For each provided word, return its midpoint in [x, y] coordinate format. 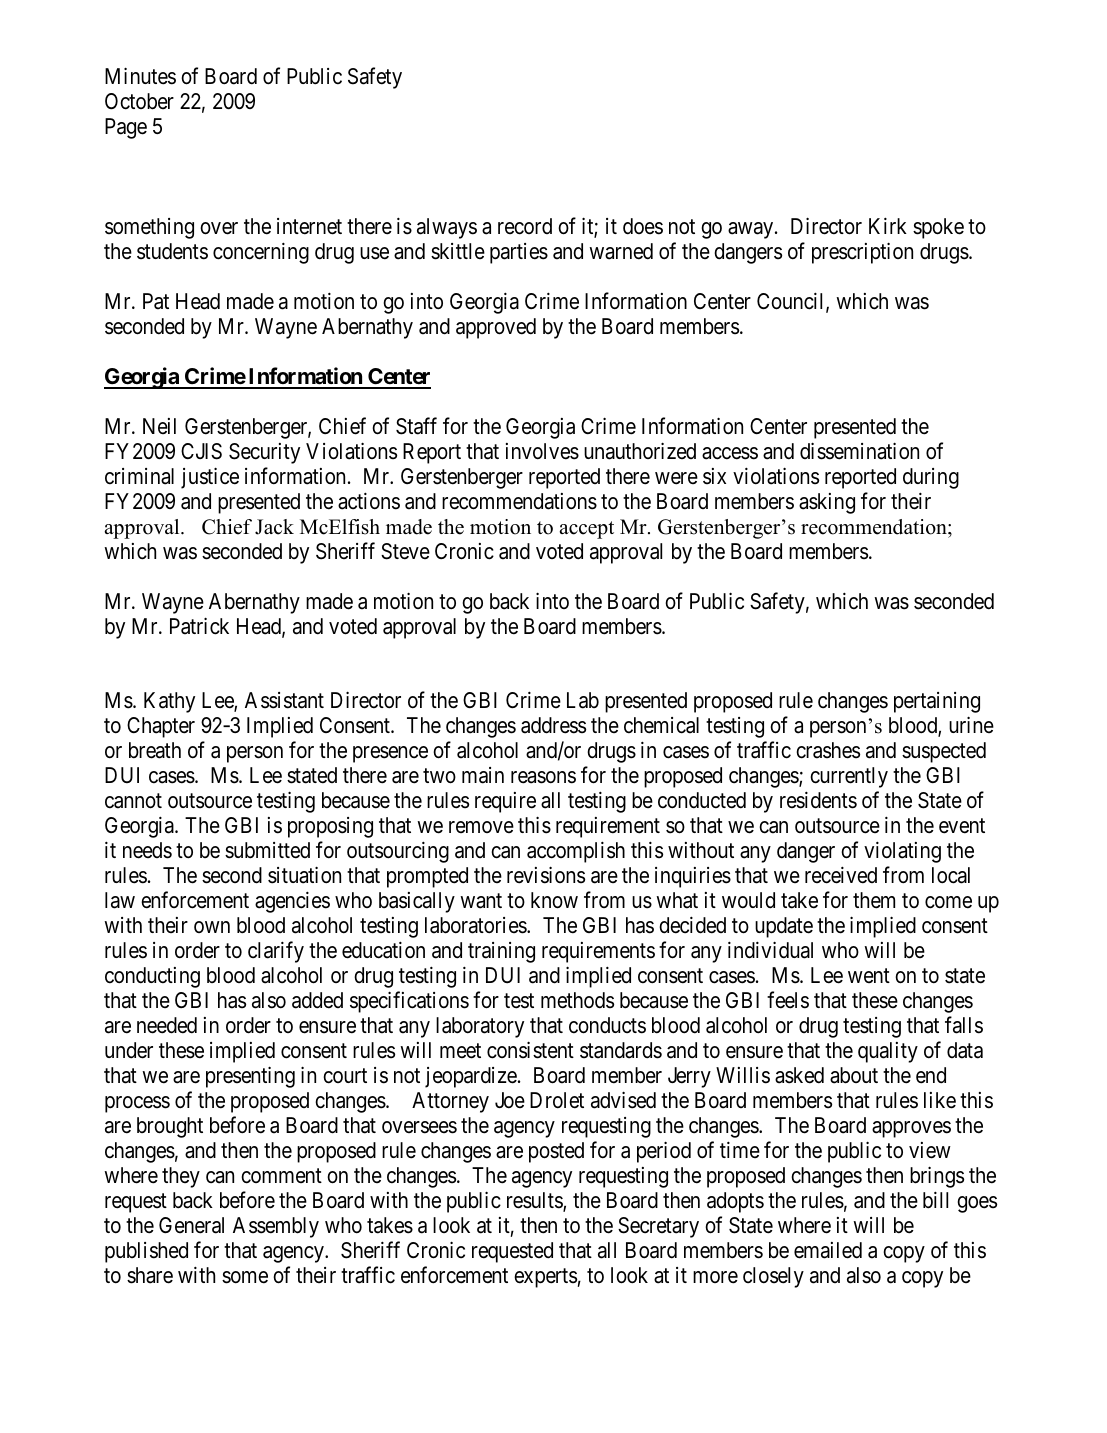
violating [902, 852]
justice [210, 478]
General [191, 1225]
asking [827, 503]
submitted [267, 850]
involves [542, 451]
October [139, 101]
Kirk [888, 225]
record [525, 226]
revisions [546, 875]
